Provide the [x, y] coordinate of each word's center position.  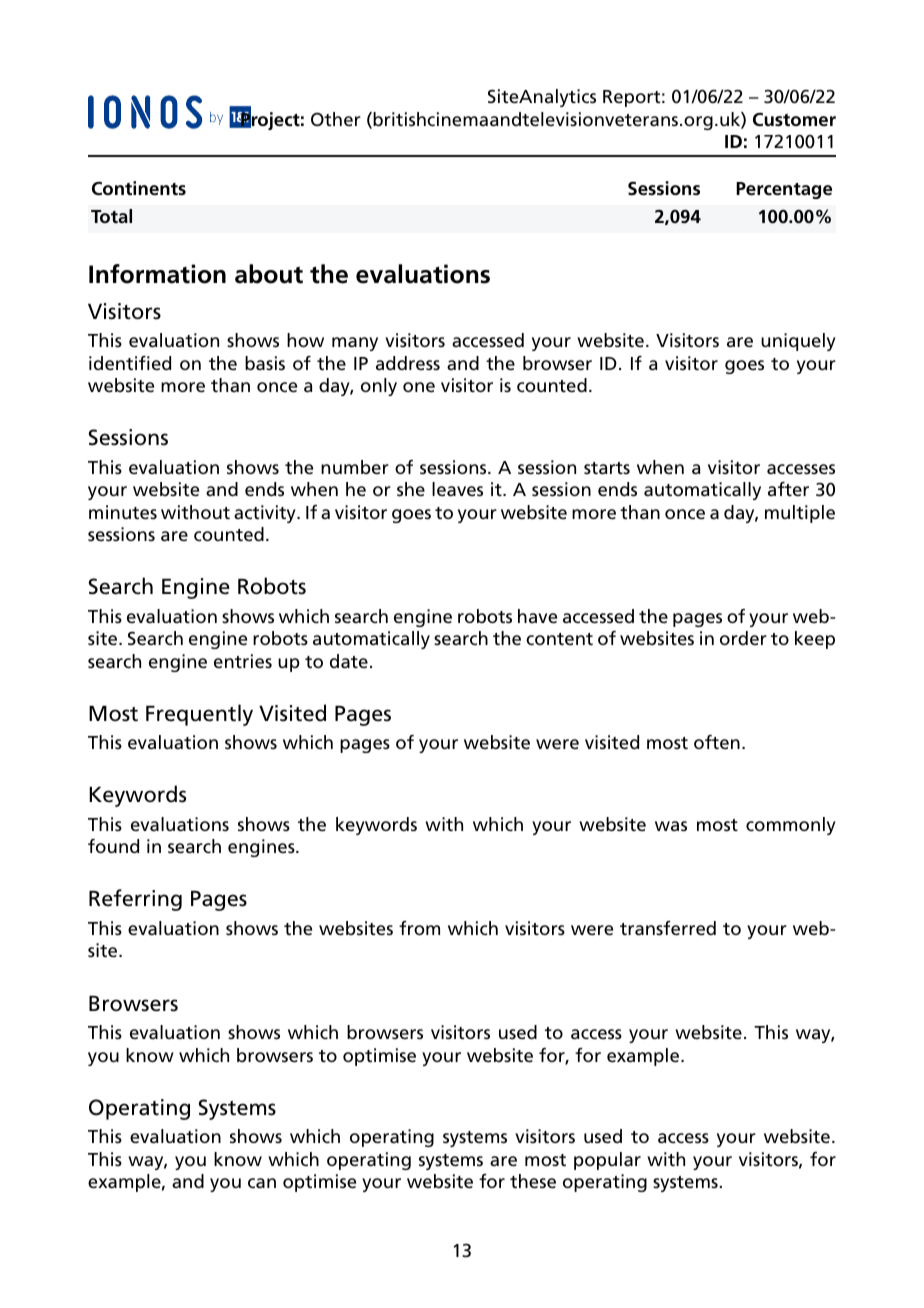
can [262, 1183]
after [788, 489]
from [419, 928]
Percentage [784, 190]
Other [336, 119]
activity [266, 514]
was [671, 826]
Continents [139, 188]
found [113, 846]
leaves [457, 489]
